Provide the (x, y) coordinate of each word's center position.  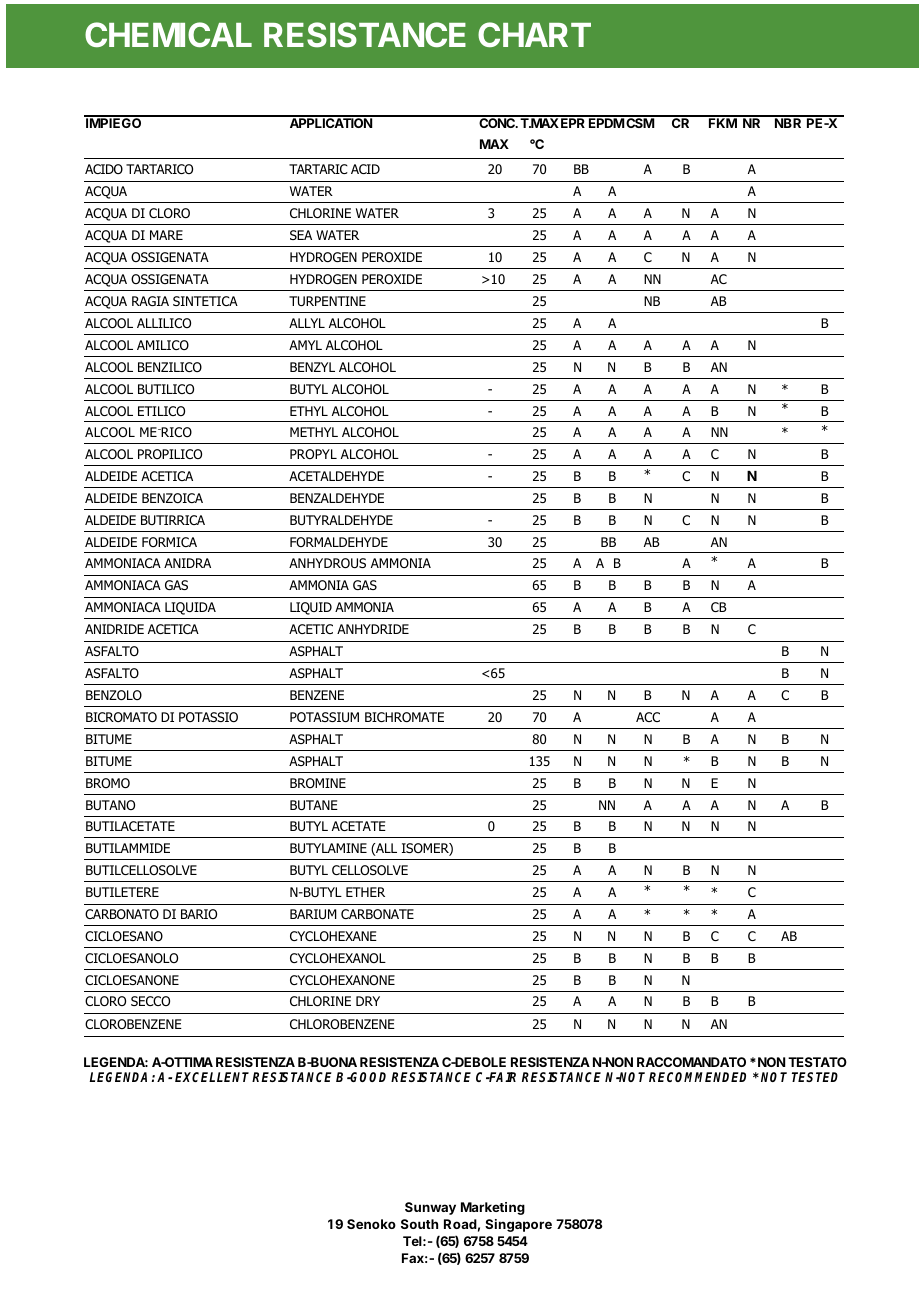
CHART (534, 34)
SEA (301, 235)
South (419, 1224)
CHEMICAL (168, 34)
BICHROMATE (404, 717)
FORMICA (169, 542)
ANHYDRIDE (373, 629)
